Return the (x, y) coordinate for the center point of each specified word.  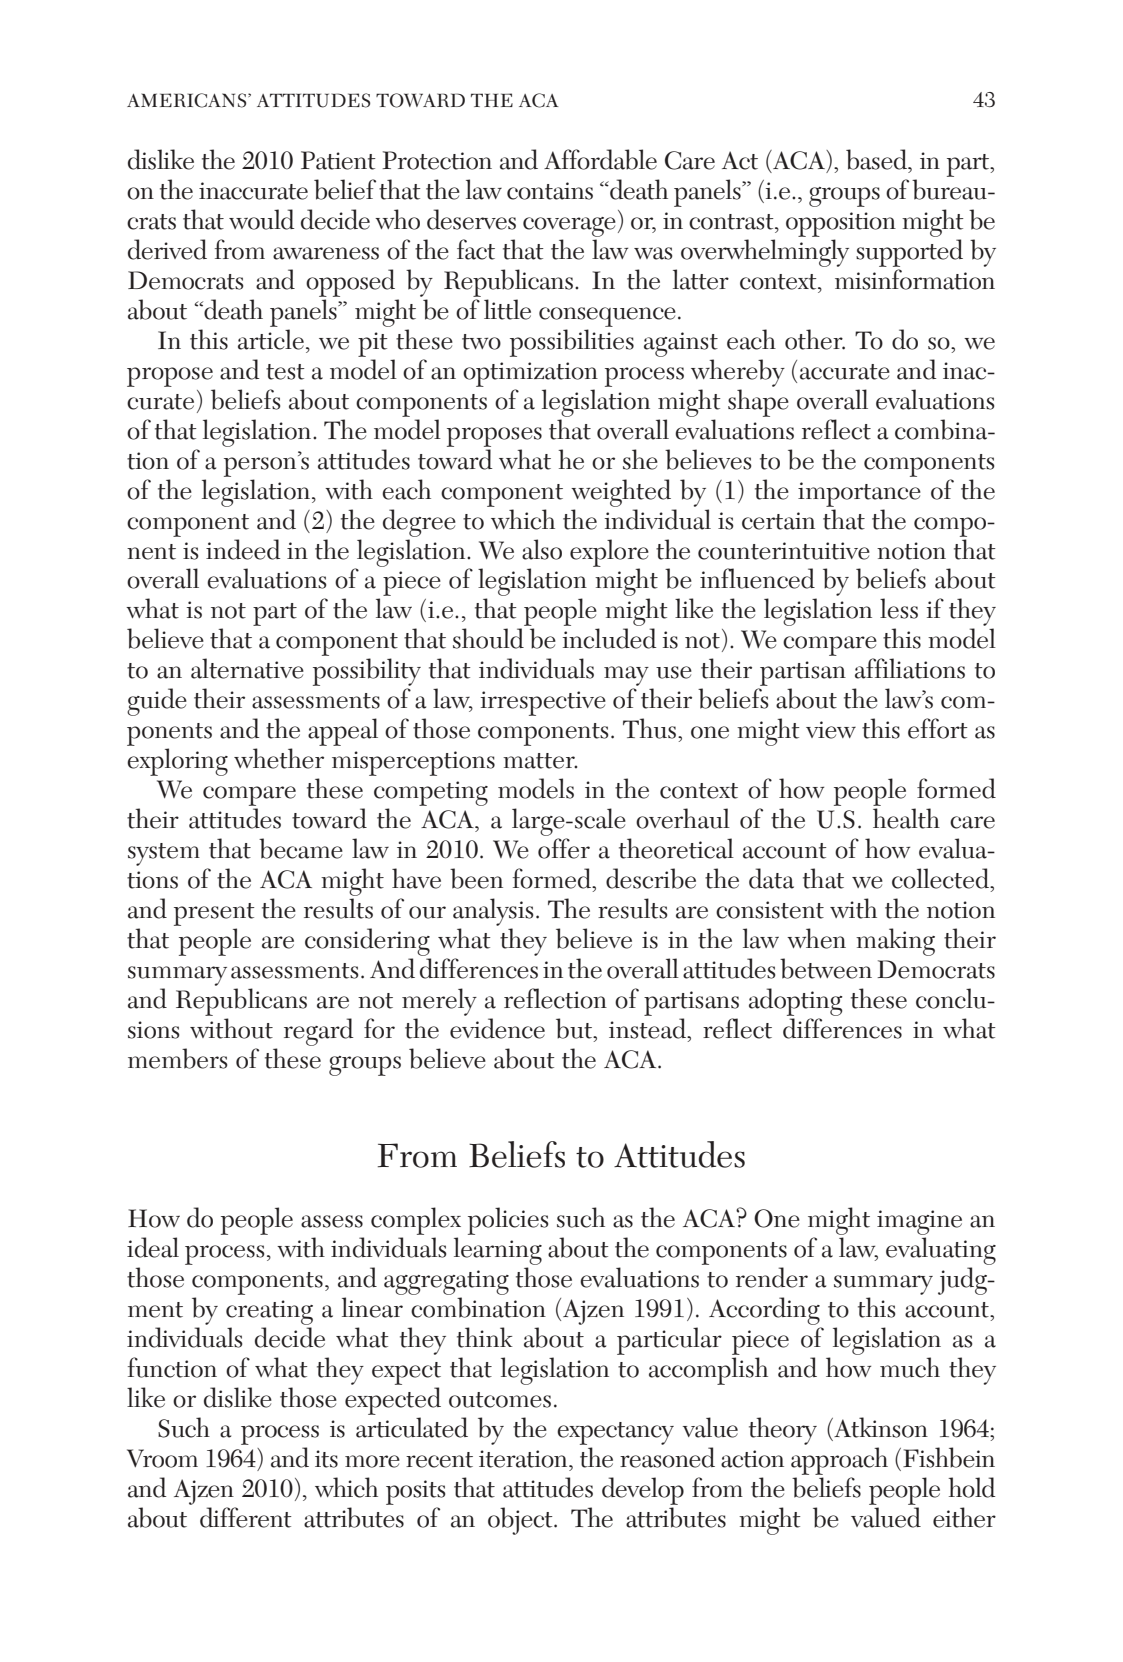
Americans (188, 100)
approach (839, 1461)
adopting (796, 1002)
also (542, 549)
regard (318, 1032)
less (899, 608)
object (521, 1521)
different (246, 1517)
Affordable (600, 159)
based (877, 159)
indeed (243, 549)
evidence (497, 1028)
